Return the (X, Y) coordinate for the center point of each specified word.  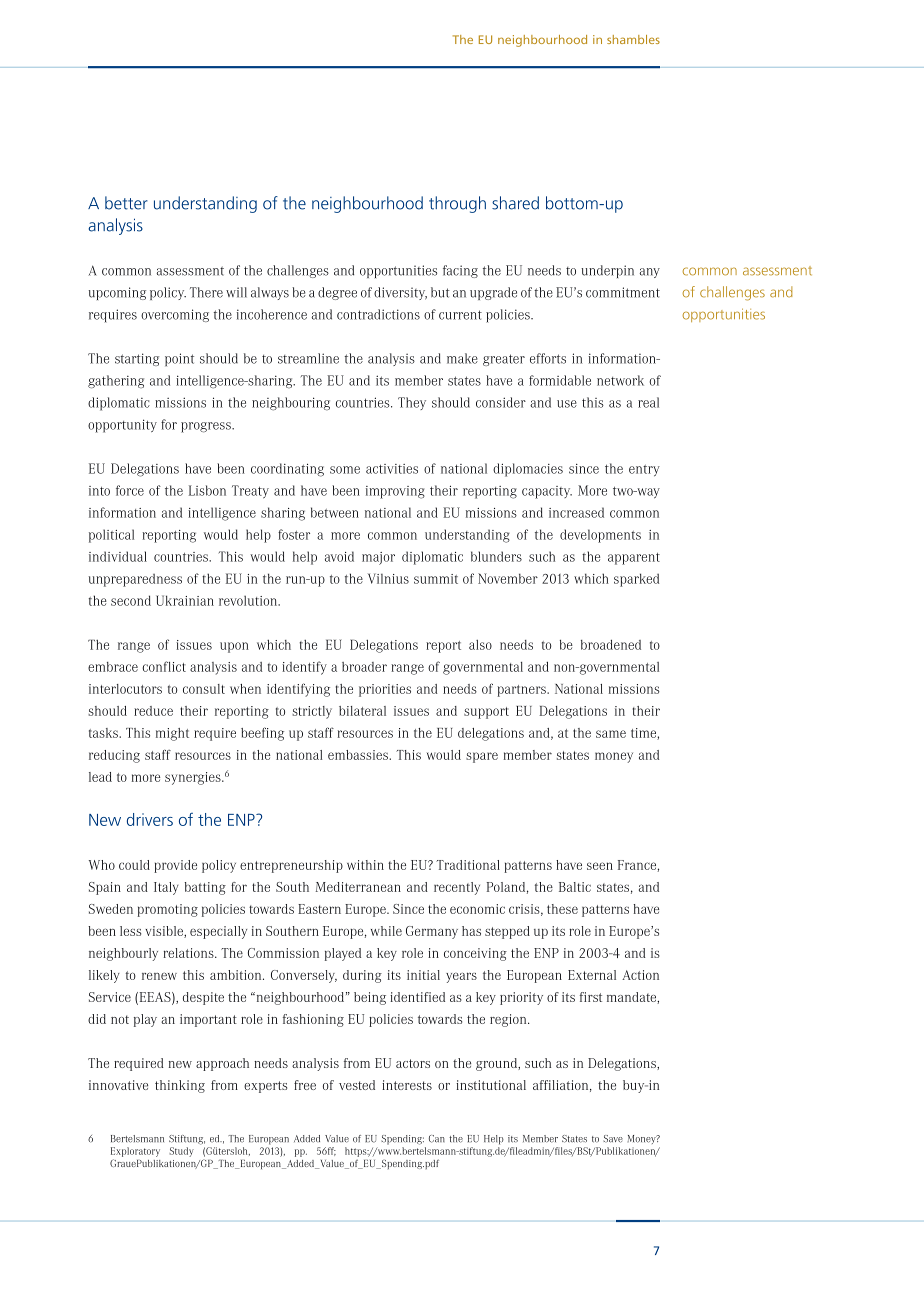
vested (357, 1085)
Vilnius (388, 578)
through (457, 204)
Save (613, 1139)
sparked (636, 580)
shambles (633, 39)
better (126, 203)
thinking (180, 1086)
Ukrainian (185, 600)
